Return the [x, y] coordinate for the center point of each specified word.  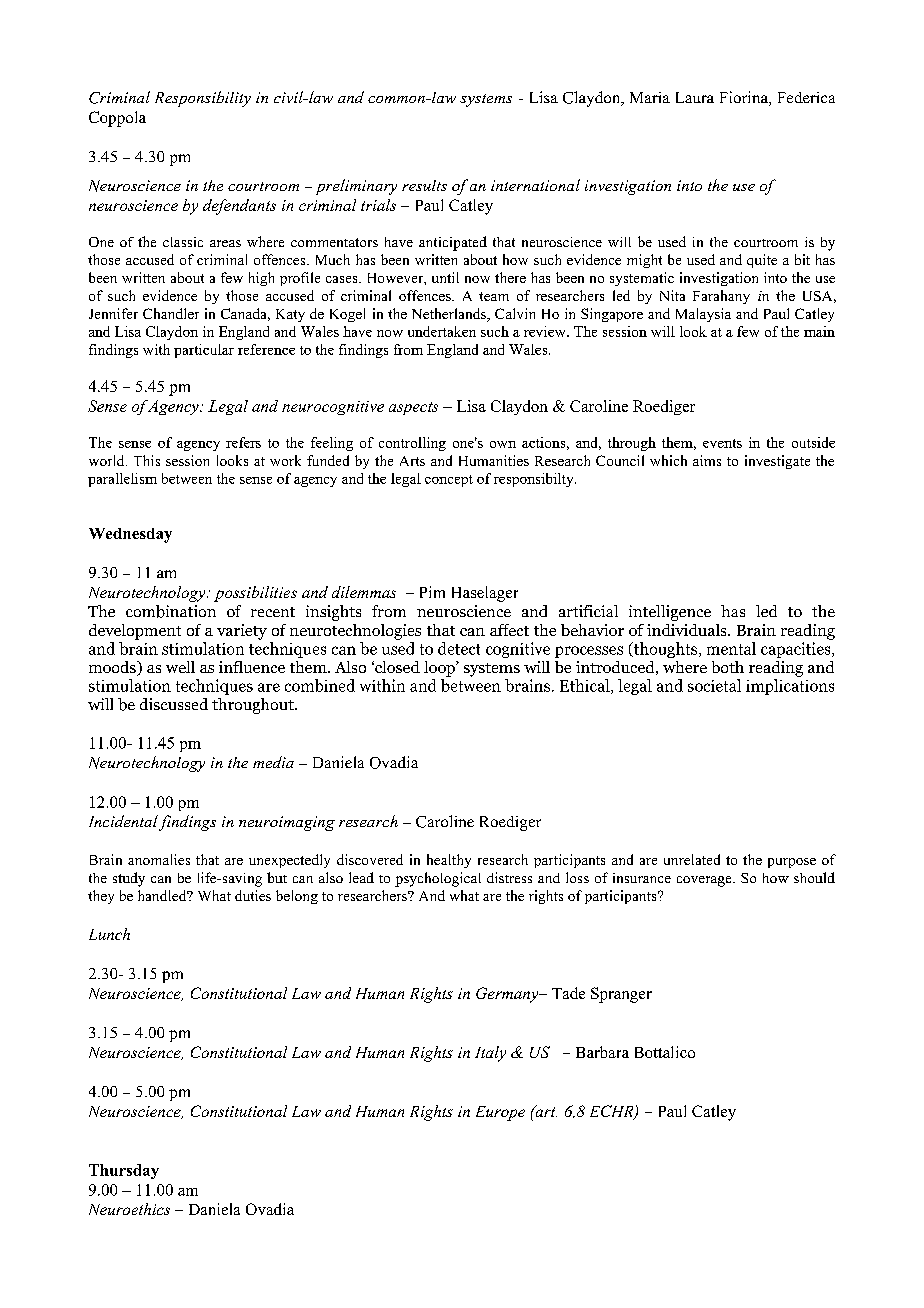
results [424, 185]
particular [204, 351]
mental [731, 648]
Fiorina [745, 98]
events [722, 443]
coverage [705, 881]
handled [163, 895]
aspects [413, 408]
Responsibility [203, 99]
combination [171, 611]
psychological [438, 879]
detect [459, 648]
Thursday [124, 1171]
